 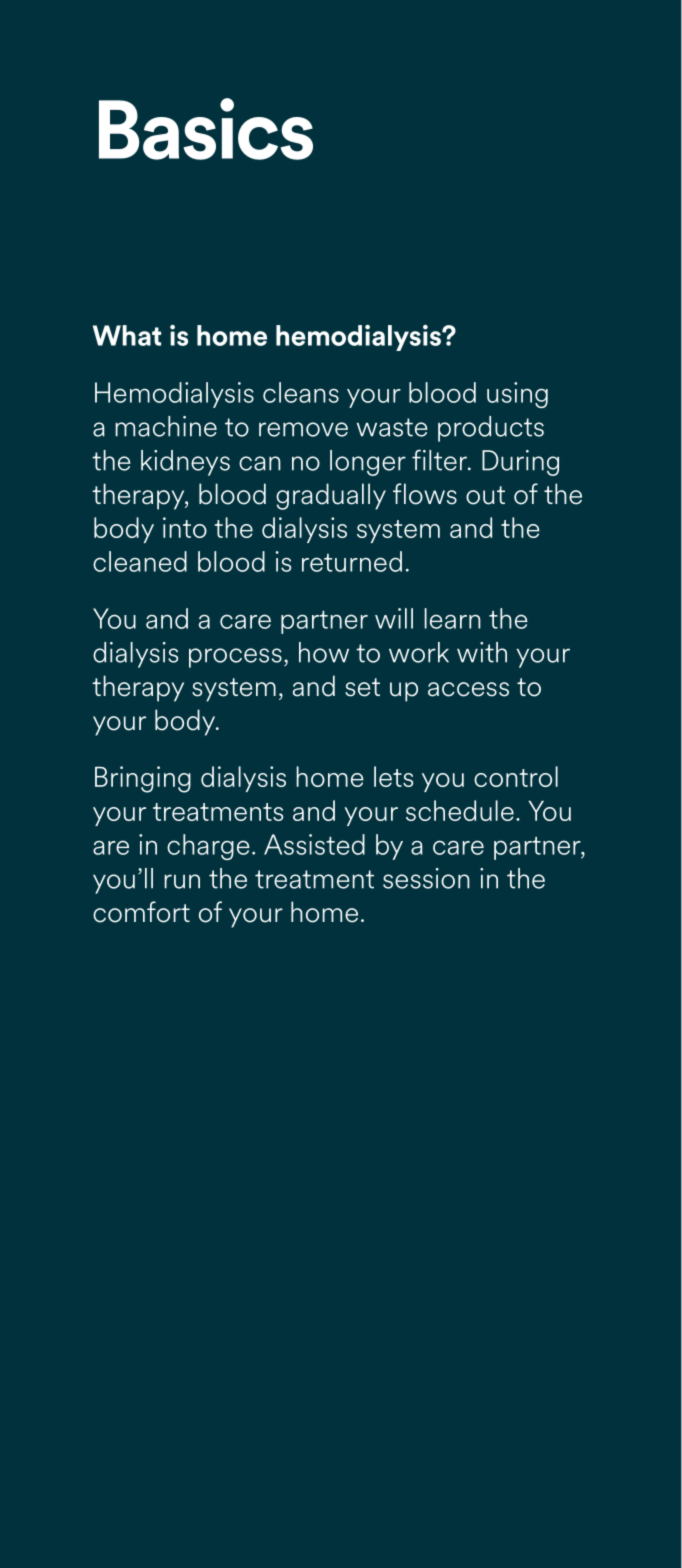 I want to click on Basics, so click(x=206, y=129).
